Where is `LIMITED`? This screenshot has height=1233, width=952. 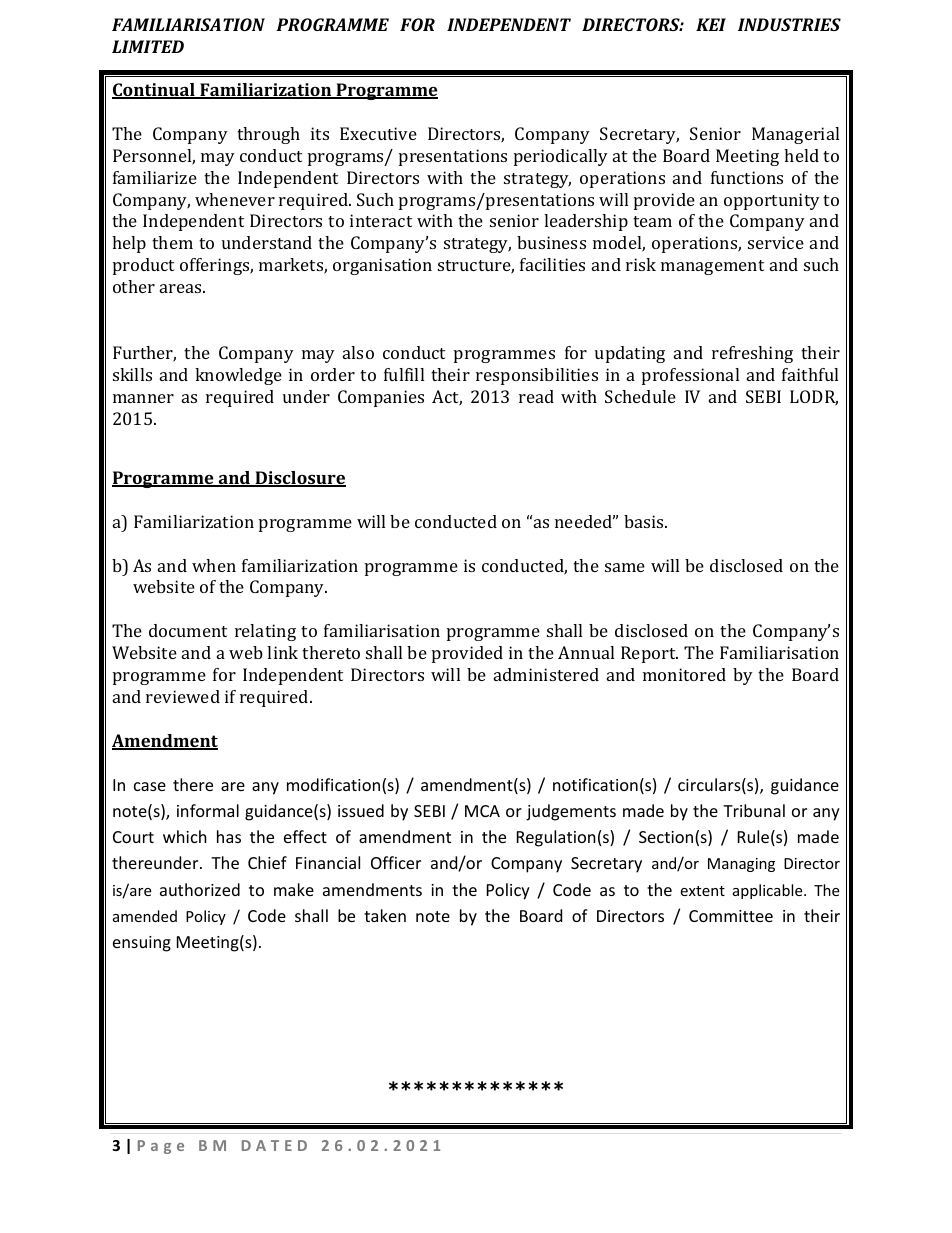
LIMITED is located at coordinates (148, 46).
